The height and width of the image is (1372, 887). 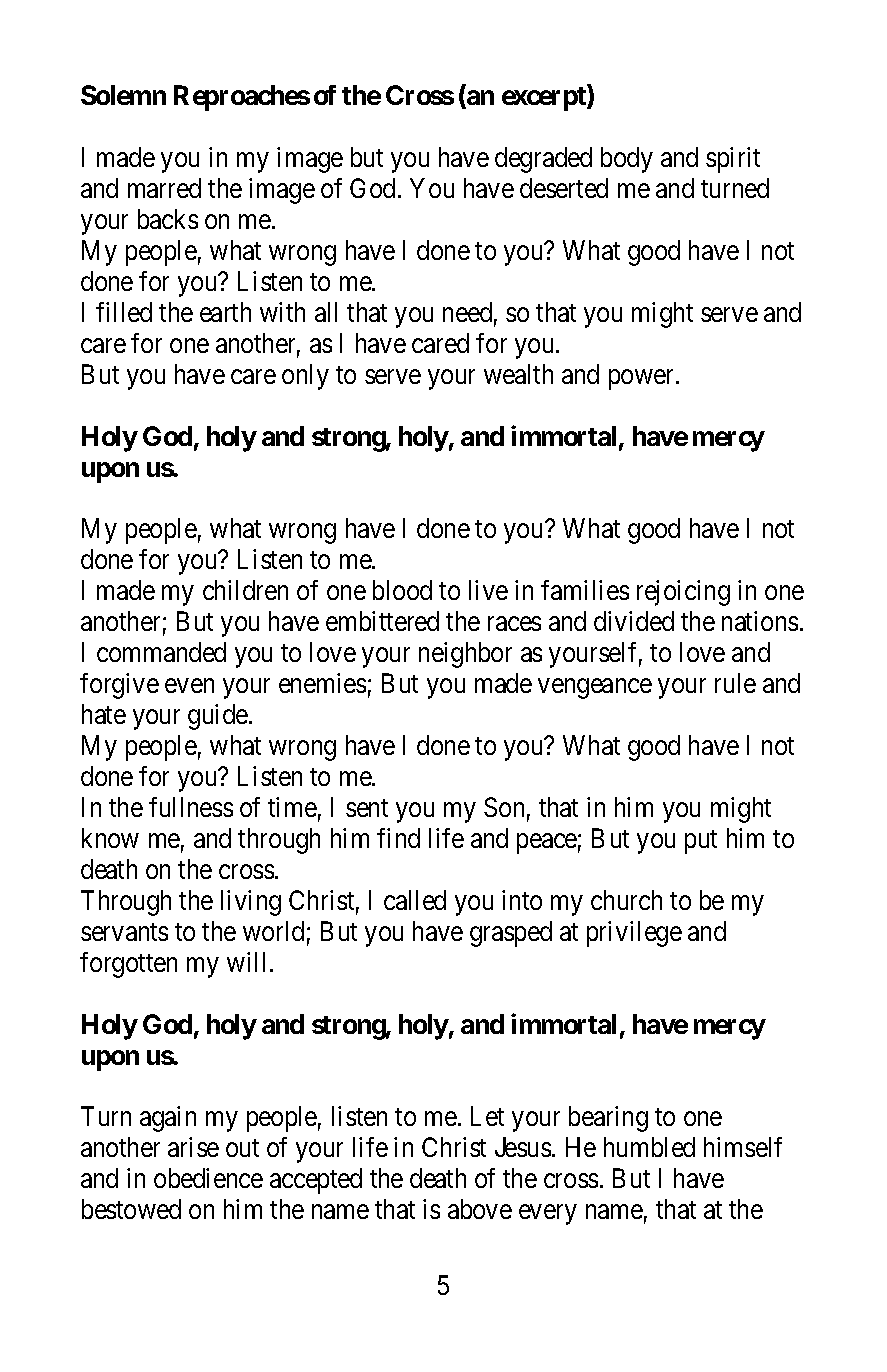 I want to click on divided, so click(x=634, y=621).
